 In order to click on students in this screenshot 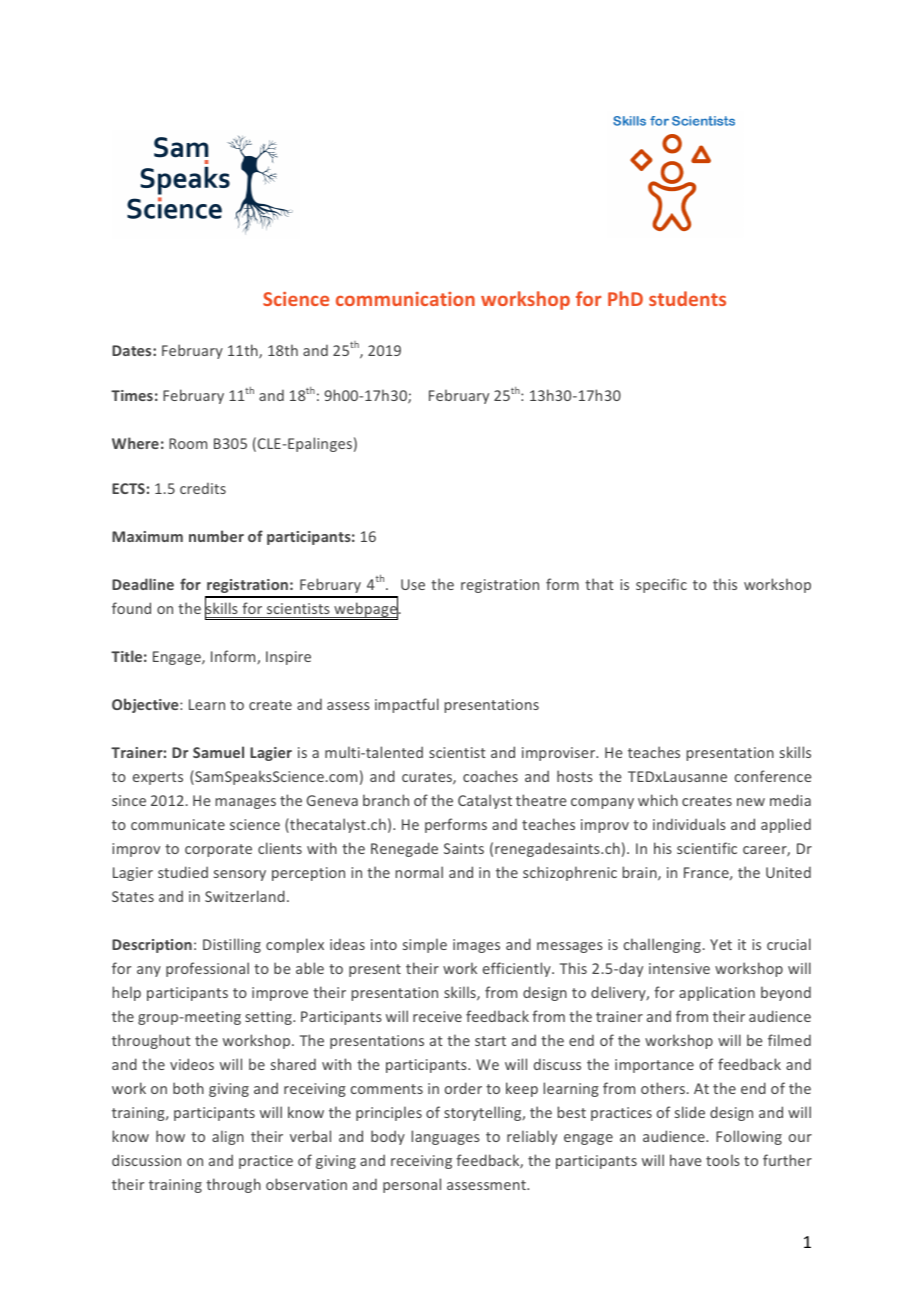, I will do `click(687, 298)`.
